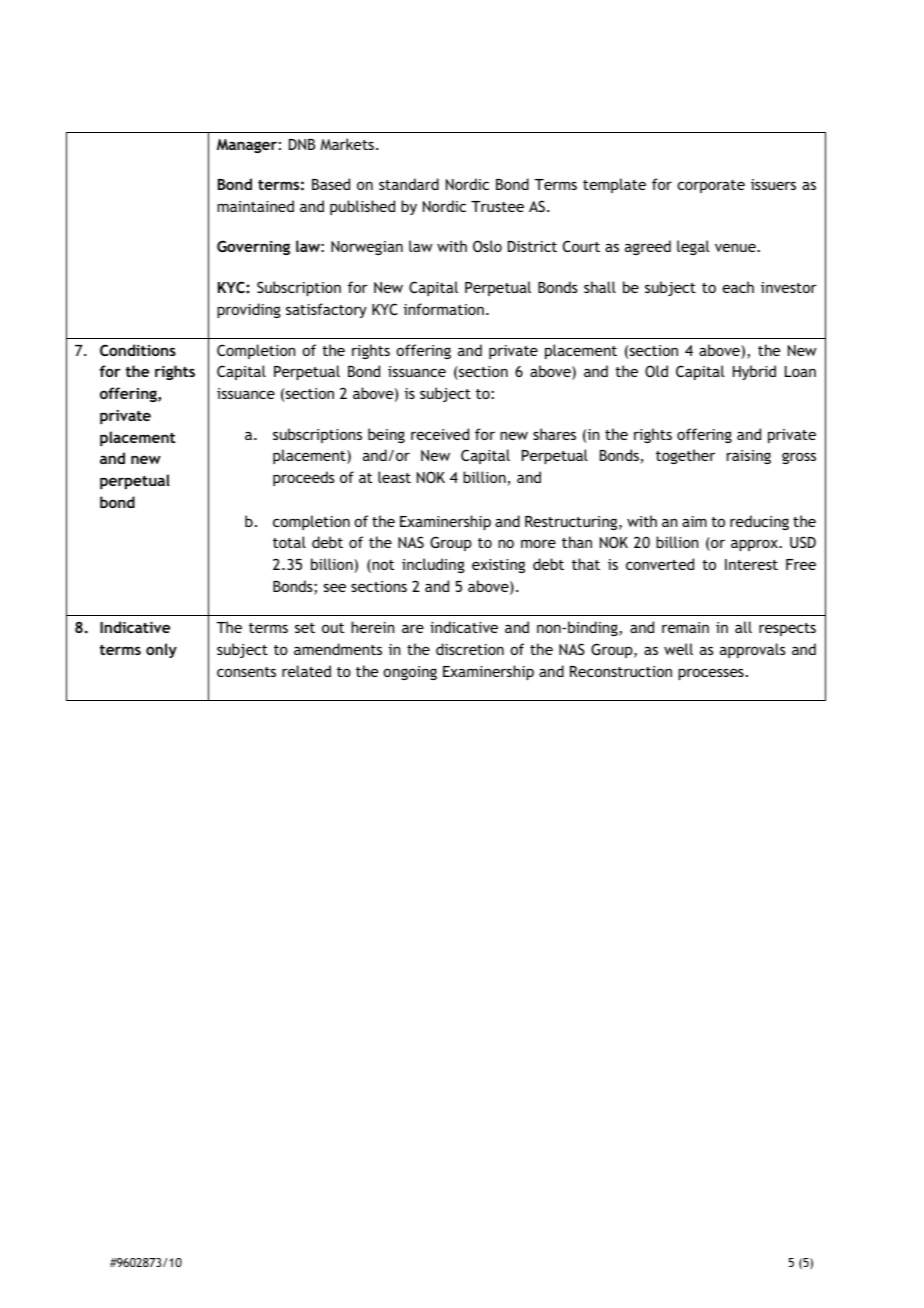 The height and width of the document is (1308, 924). Describe the element at coordinates (246, 672) in the document. I see `consents` at that location.
